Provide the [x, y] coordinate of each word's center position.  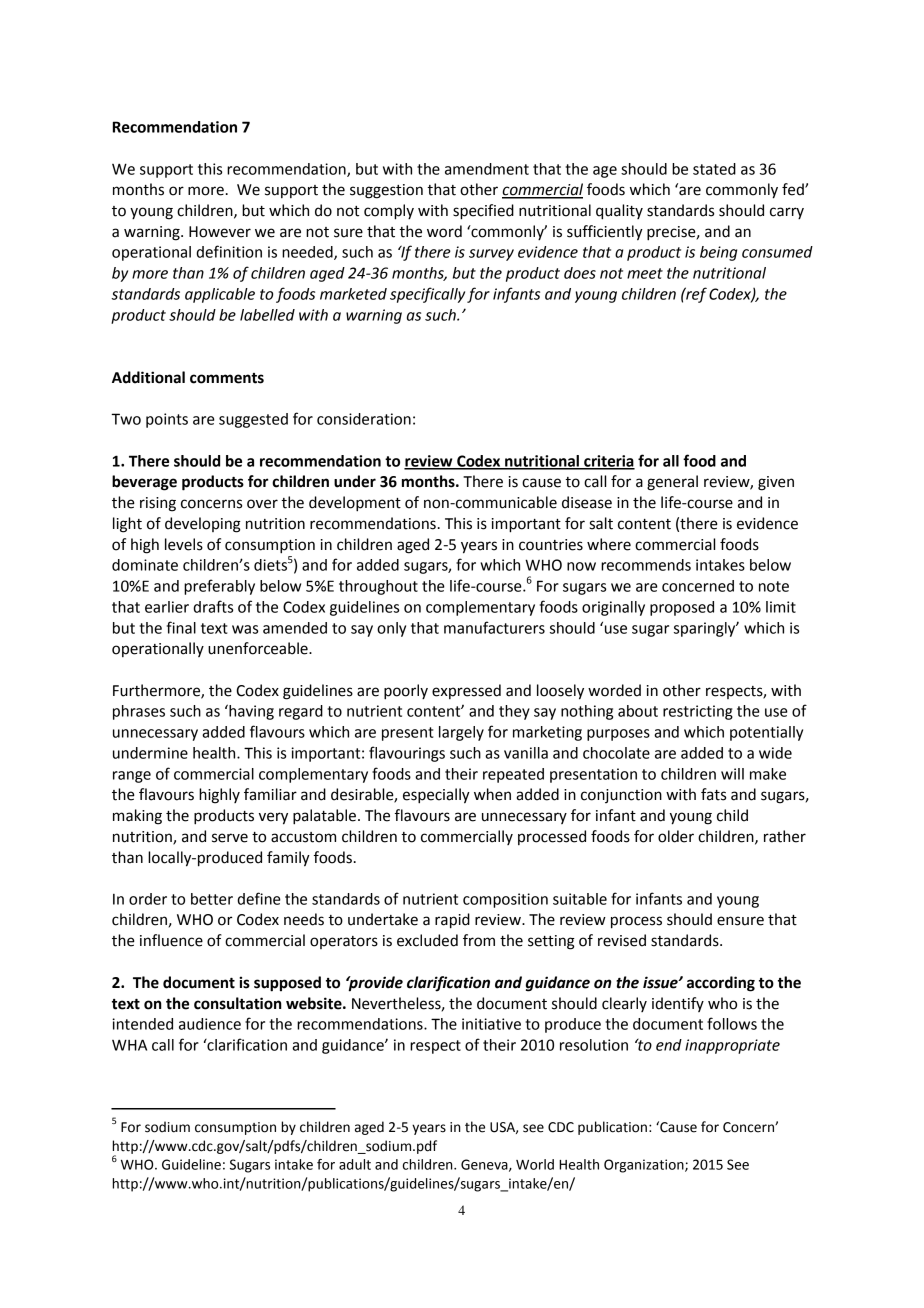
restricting [698, 712]
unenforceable [259, 648]
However [220, 232]
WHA [129, 1045]
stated [714, 169]
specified [483, 212]
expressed [466, 691]
